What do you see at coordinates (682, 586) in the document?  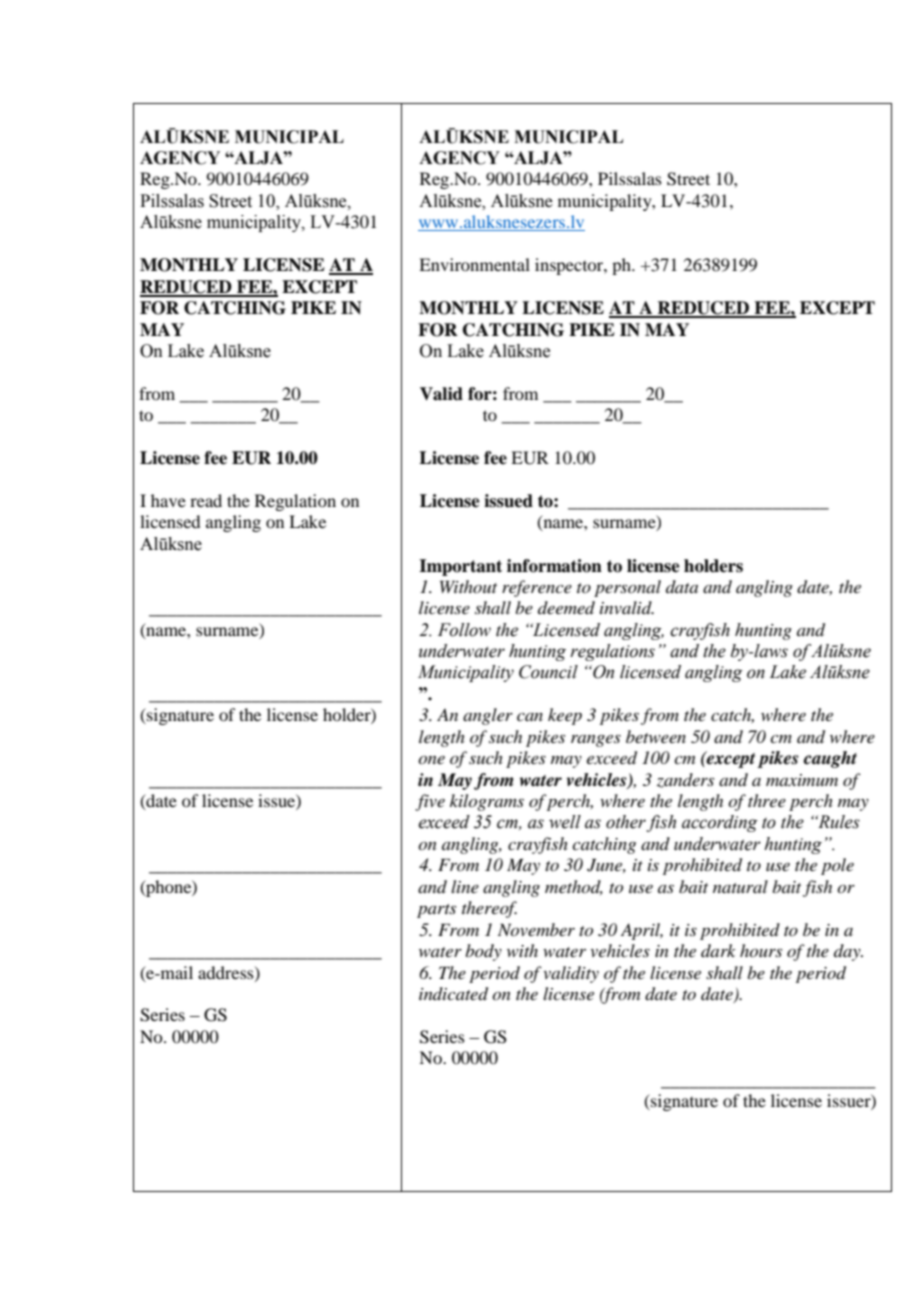 I see `data` at bounding box center [682, 586].
